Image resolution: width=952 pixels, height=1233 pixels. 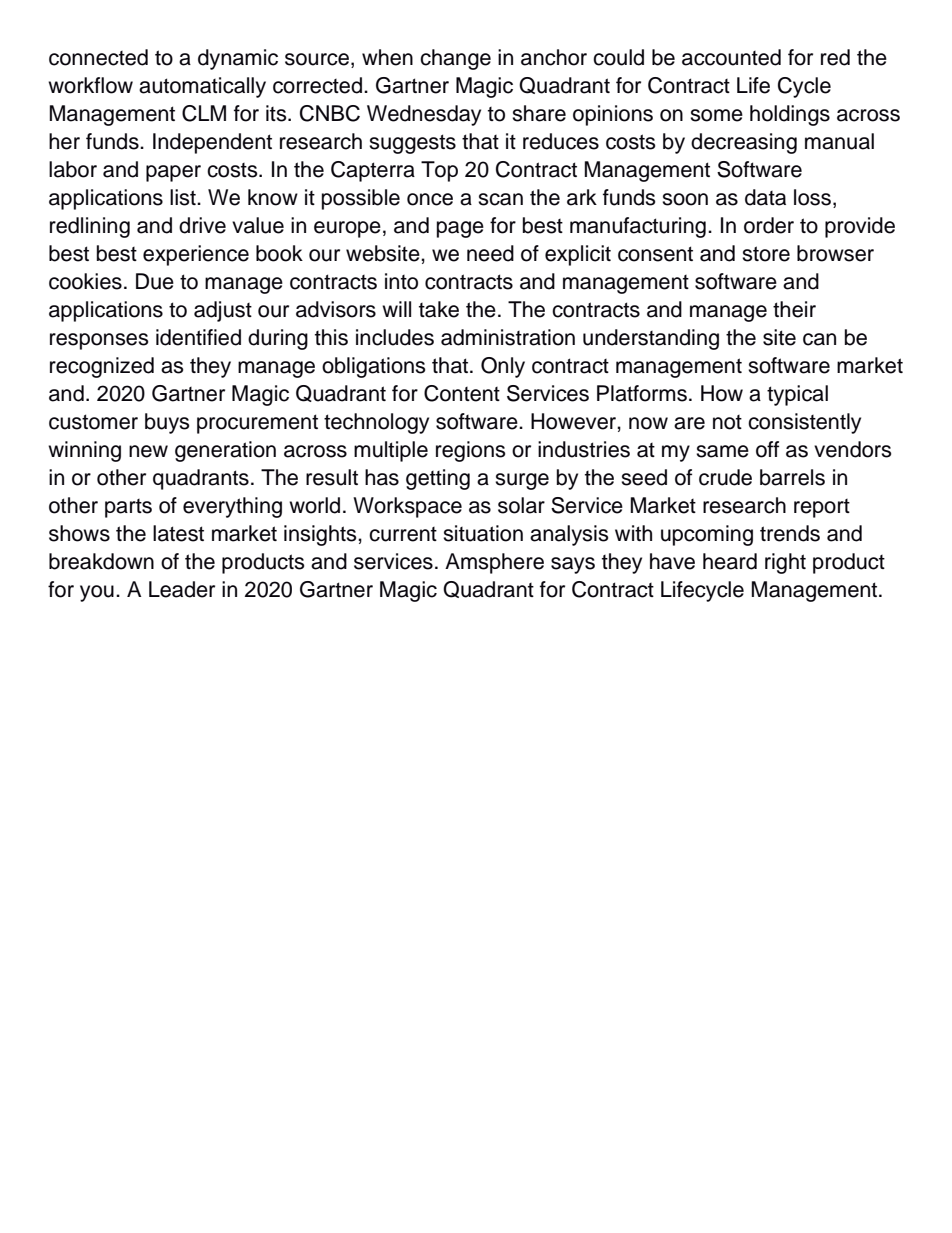 What do you see at coordinates (794, 309) in the screenshot?
I see `their` at bounding box center [794, 309].
